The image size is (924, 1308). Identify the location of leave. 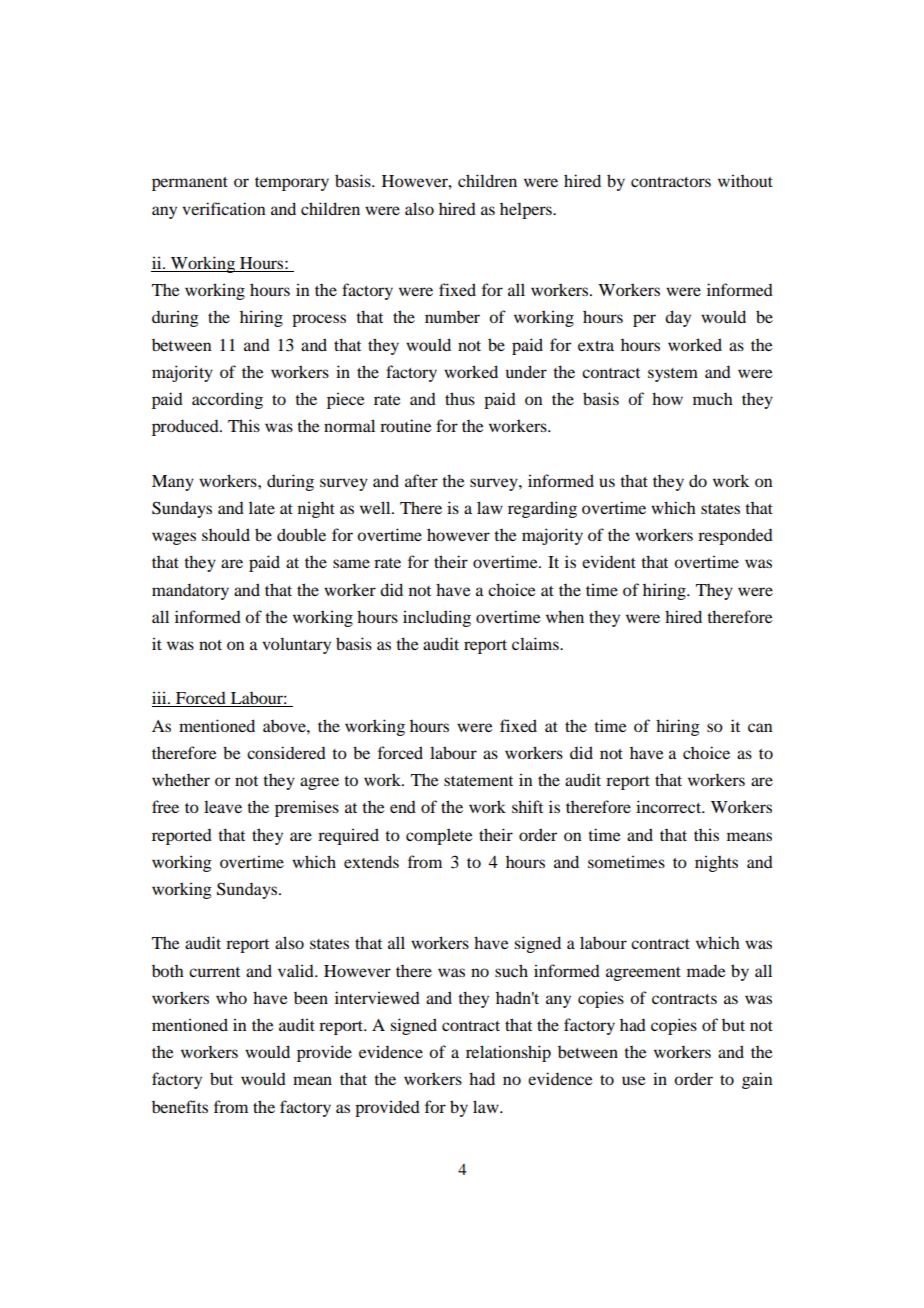
(223, 806).
